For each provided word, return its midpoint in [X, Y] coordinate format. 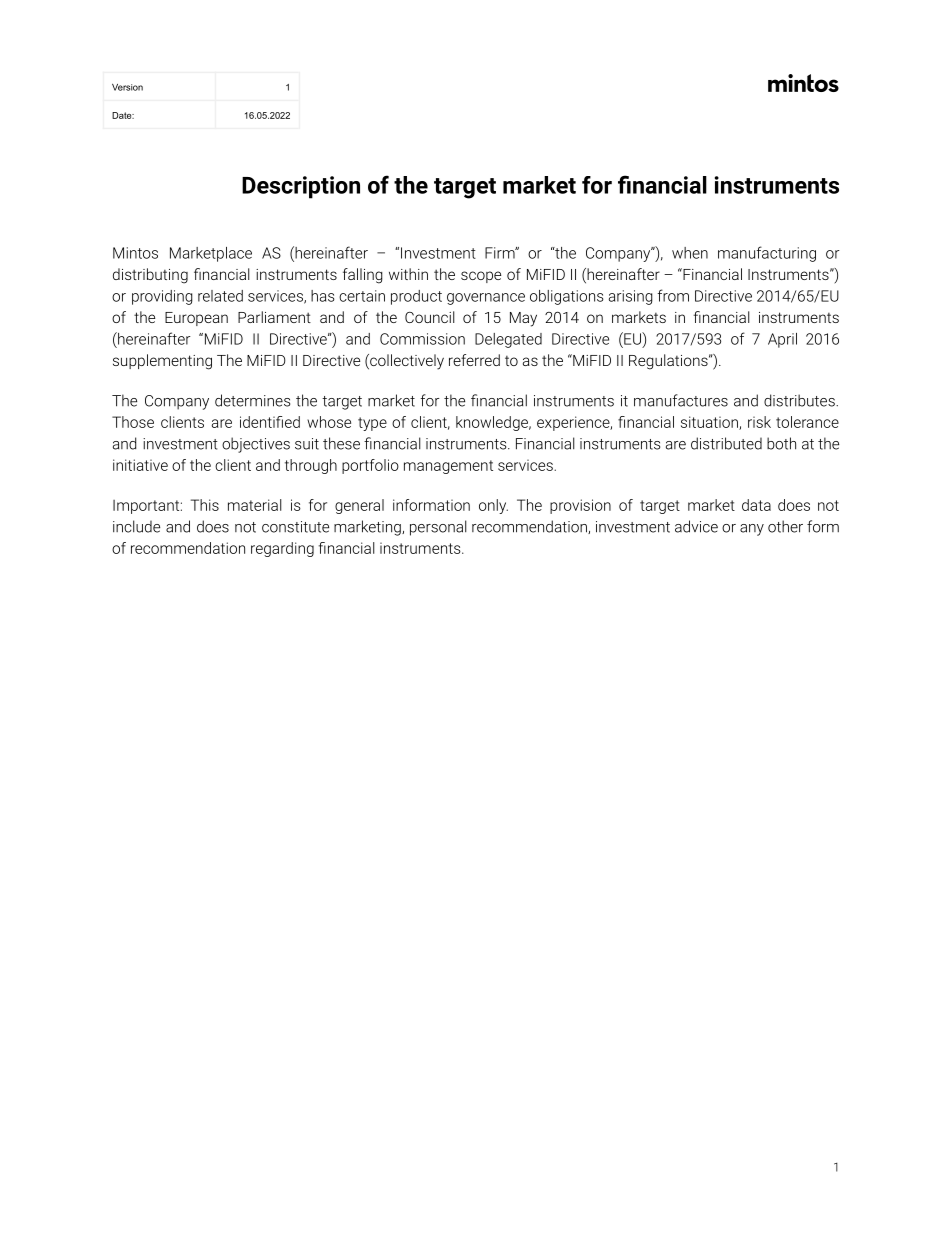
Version [127, 87]
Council [430, 317]
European [196, 319]
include [136, 526]
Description [301, 187]
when [690, 253]
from [673, 295]
